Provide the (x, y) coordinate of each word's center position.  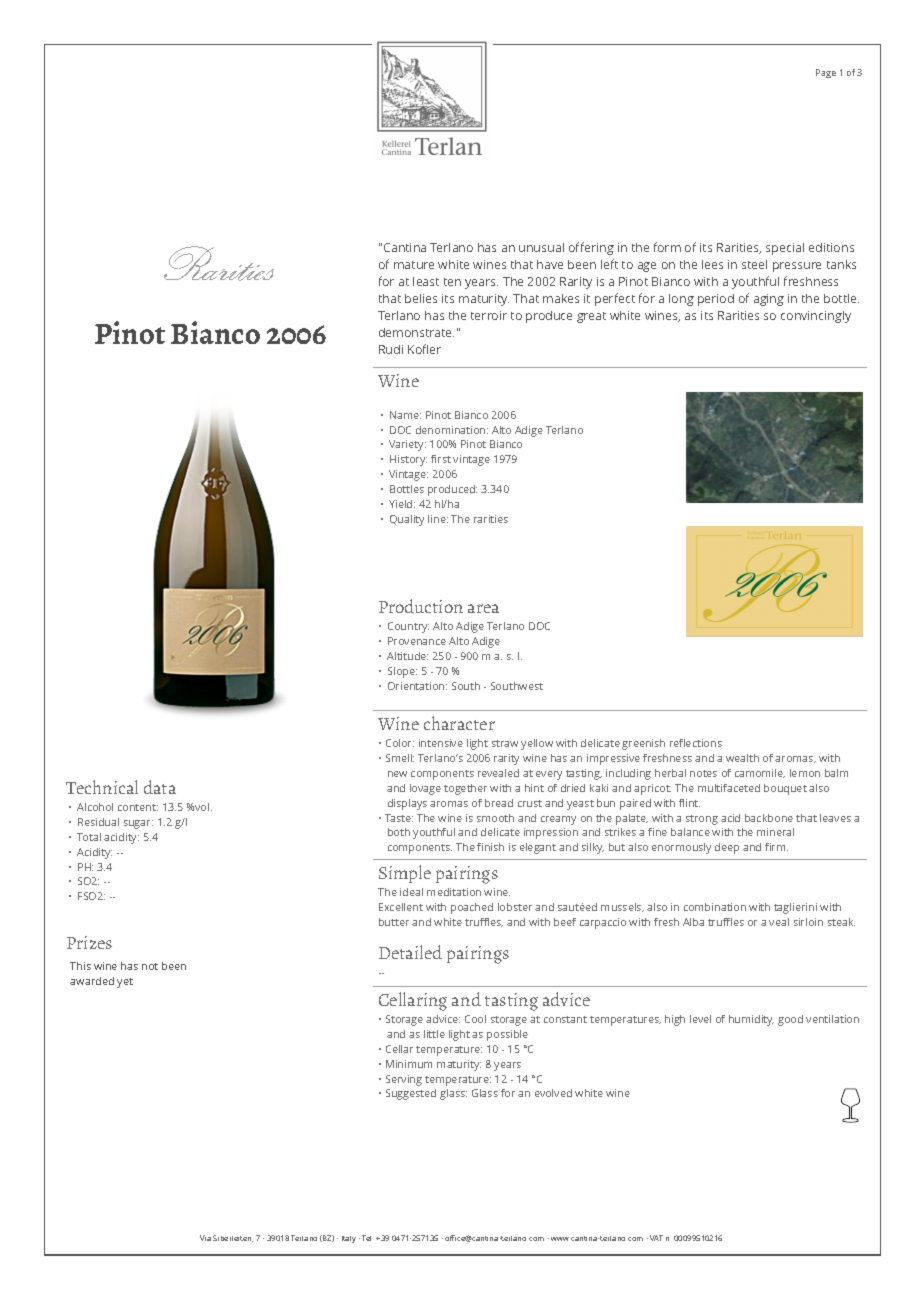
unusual (541, 247)
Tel (366, 1238)
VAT (656, 1238)
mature (414, 265)
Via (205, 1238)
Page (826, 73)
